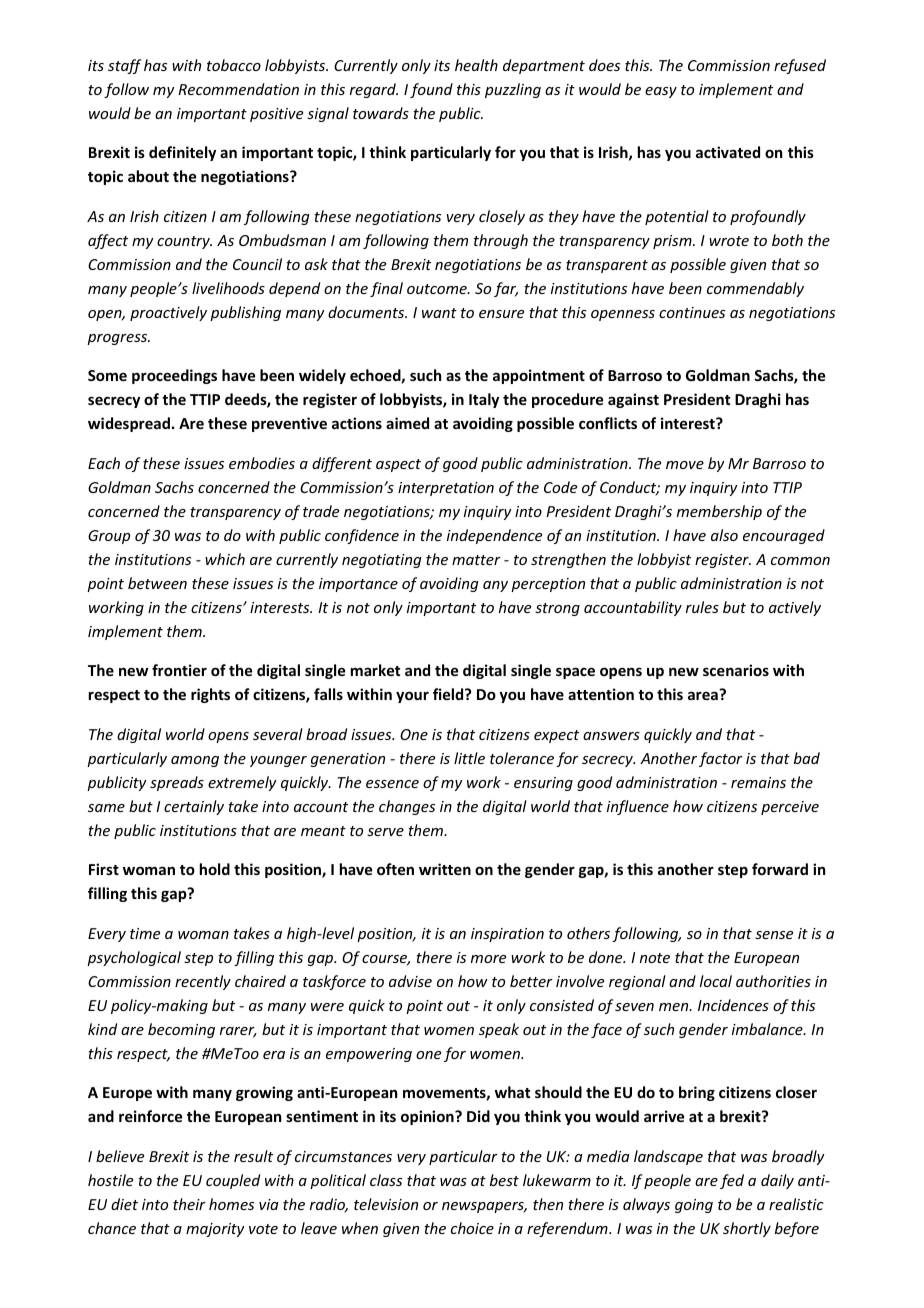 Image resolution: width=924 pixels, height=1308 pixels. What do you see at coordinates (449, 694) in the screenshot?
I see `field` at bounding box center [449, 694].
